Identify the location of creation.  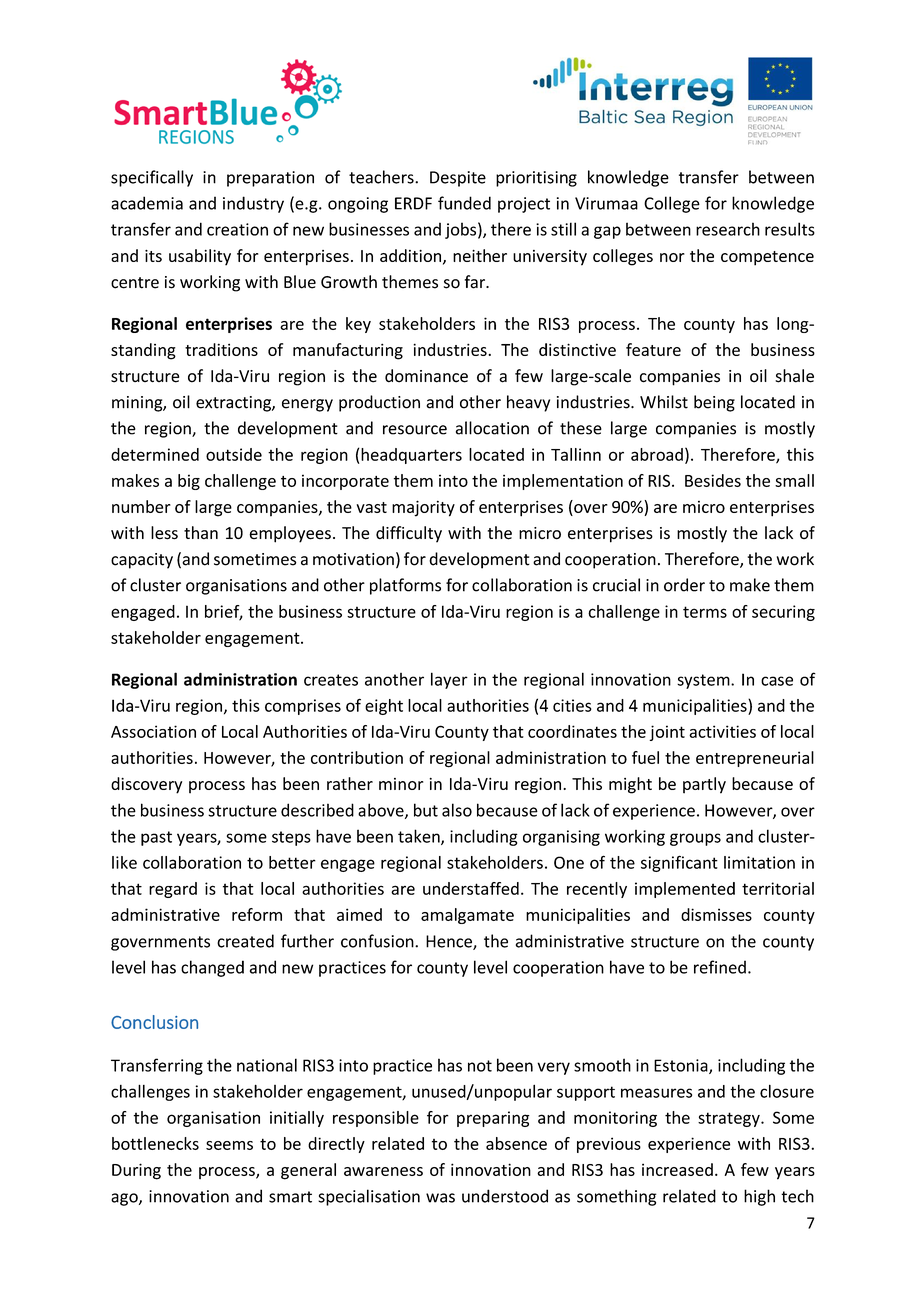
(237, 229).
